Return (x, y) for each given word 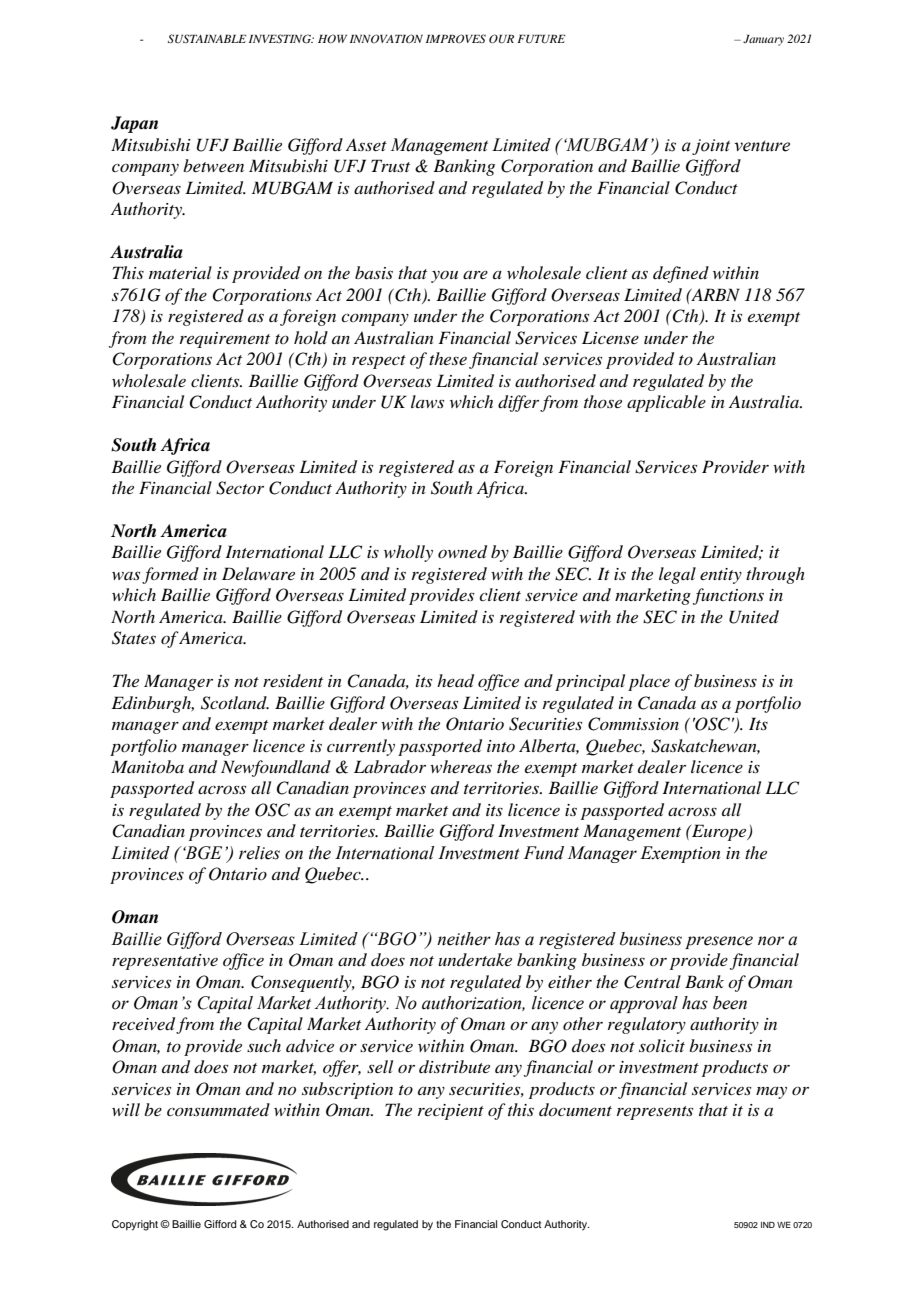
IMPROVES (456, 38)
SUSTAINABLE (207, 38)
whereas (461, 766)
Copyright (136, 1225)
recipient (451, 1112)
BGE (202, 853)
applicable (666, 403)
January (763, 40)
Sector (240, 488)
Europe (719, 832)
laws (427, 401)
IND (768, 1225)
